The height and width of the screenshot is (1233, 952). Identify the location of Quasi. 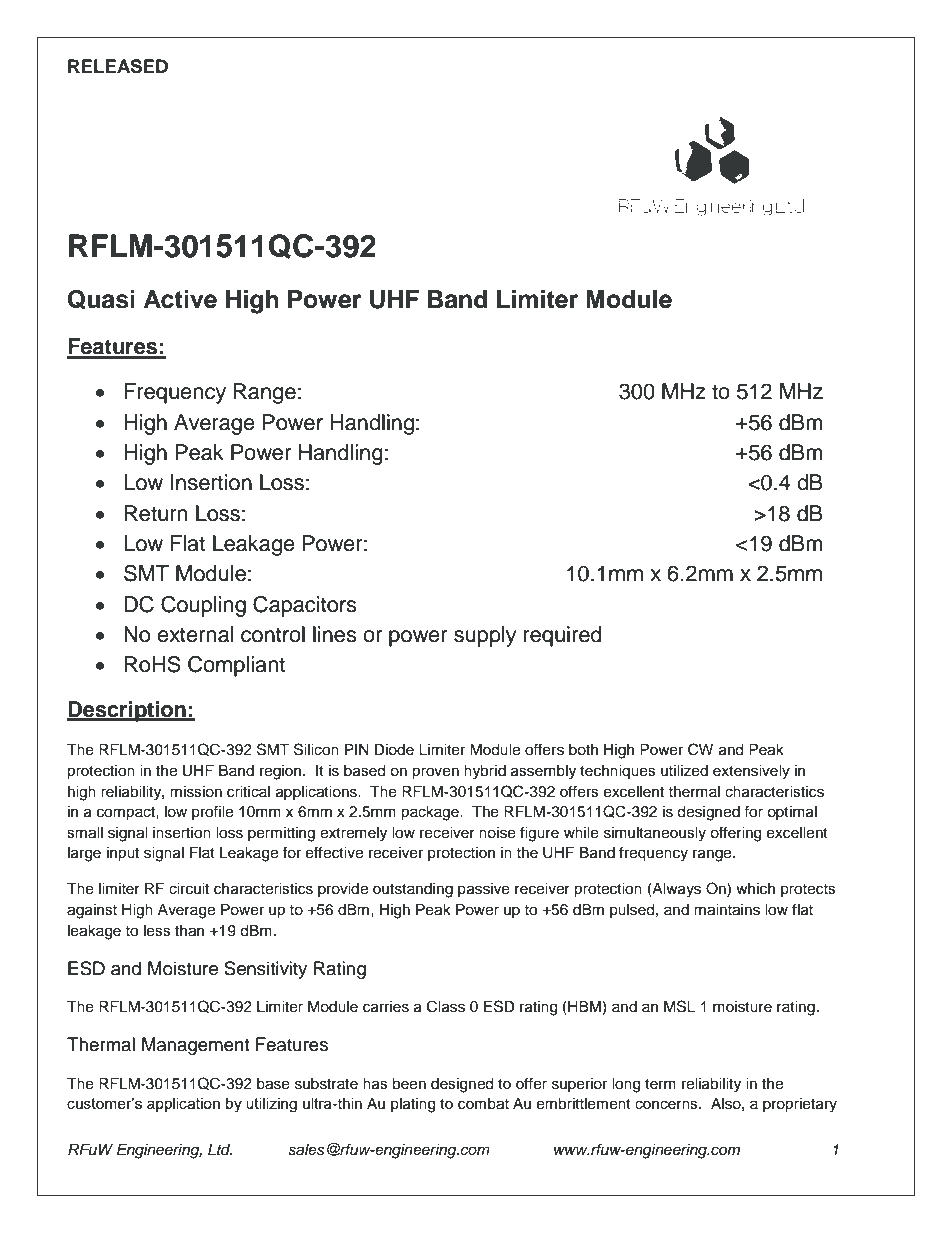
(101, 299).
